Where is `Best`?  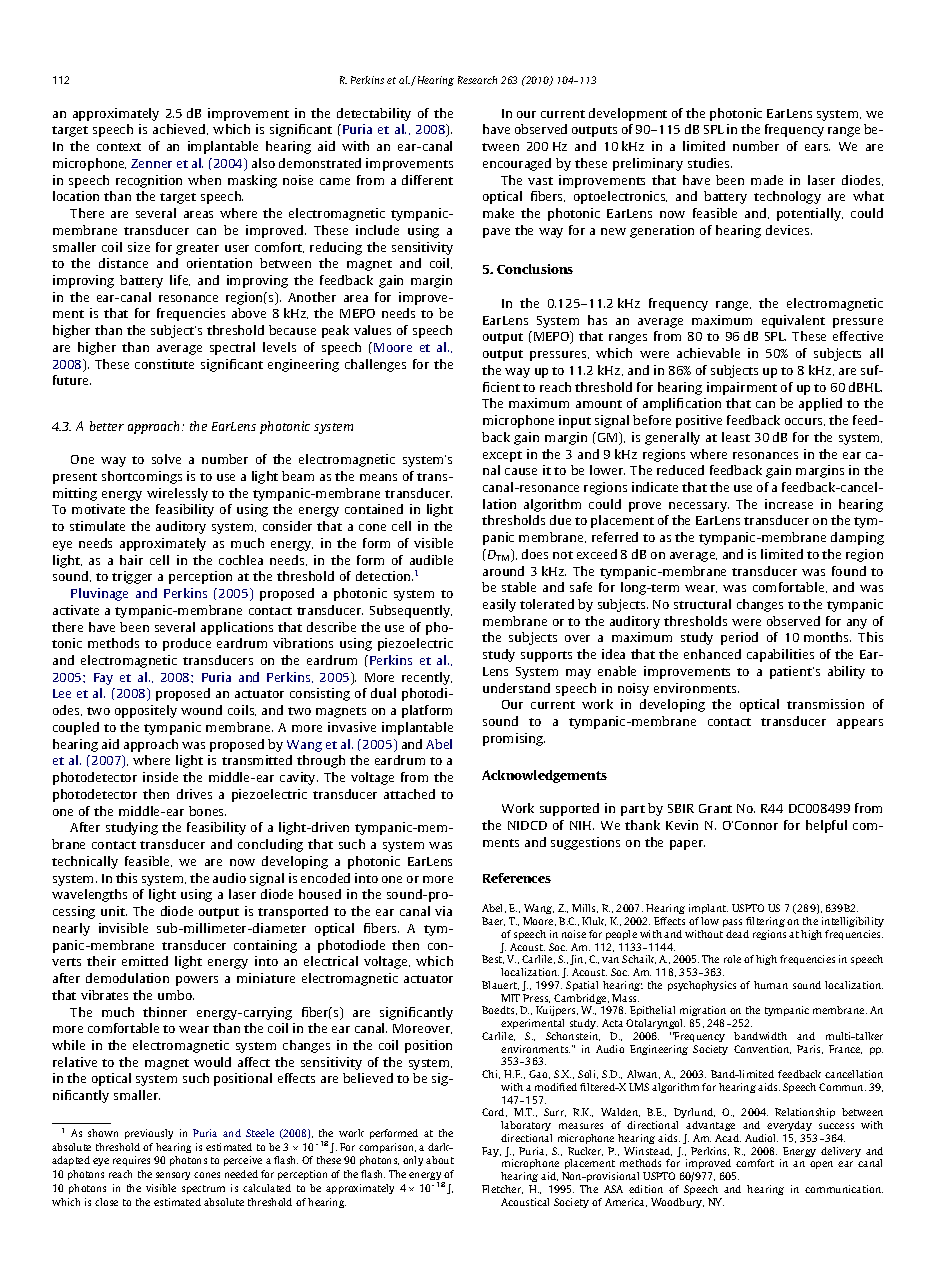 Best is located at coordinates (493, 959).
